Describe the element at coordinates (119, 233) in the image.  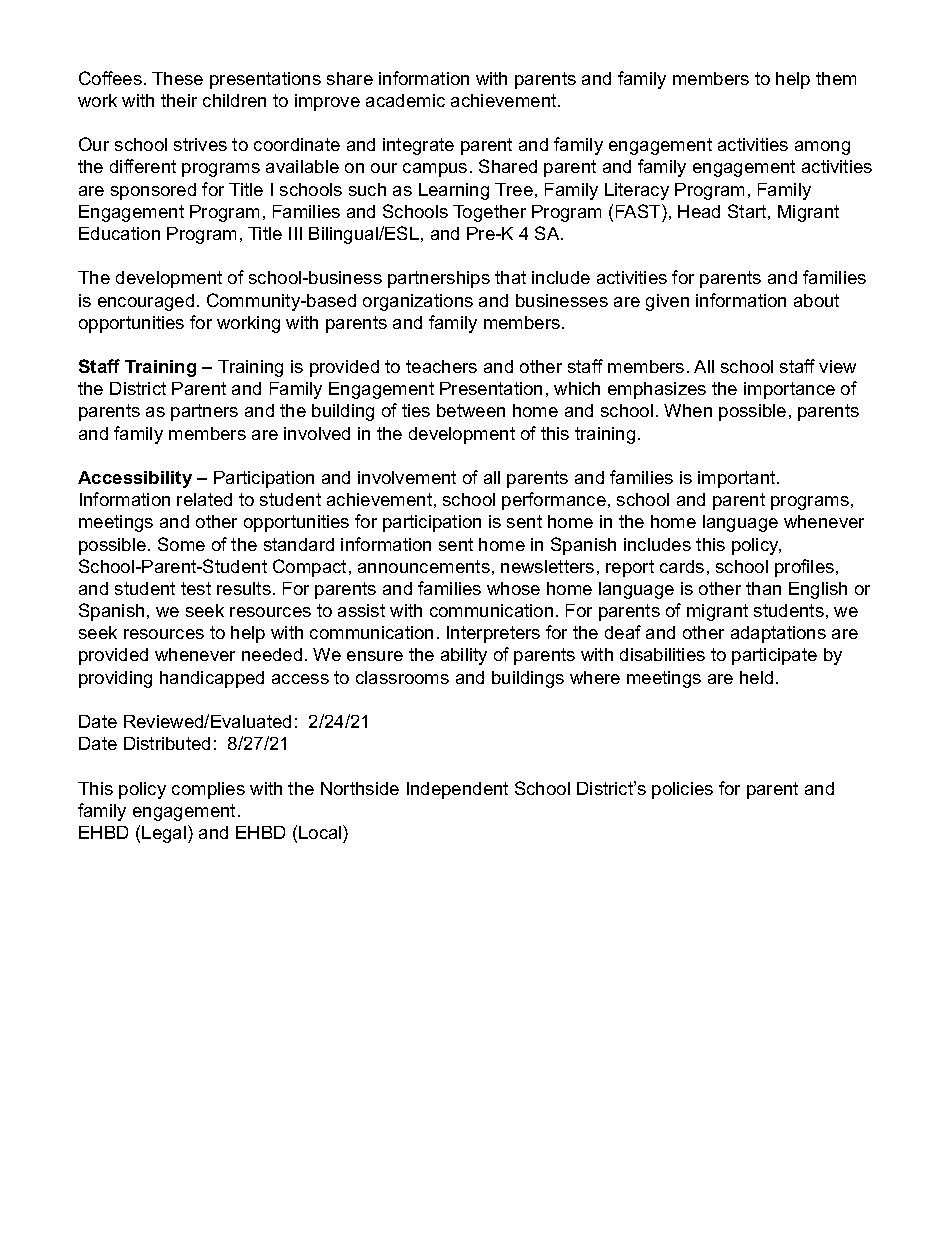
I see `Education` at that location.
